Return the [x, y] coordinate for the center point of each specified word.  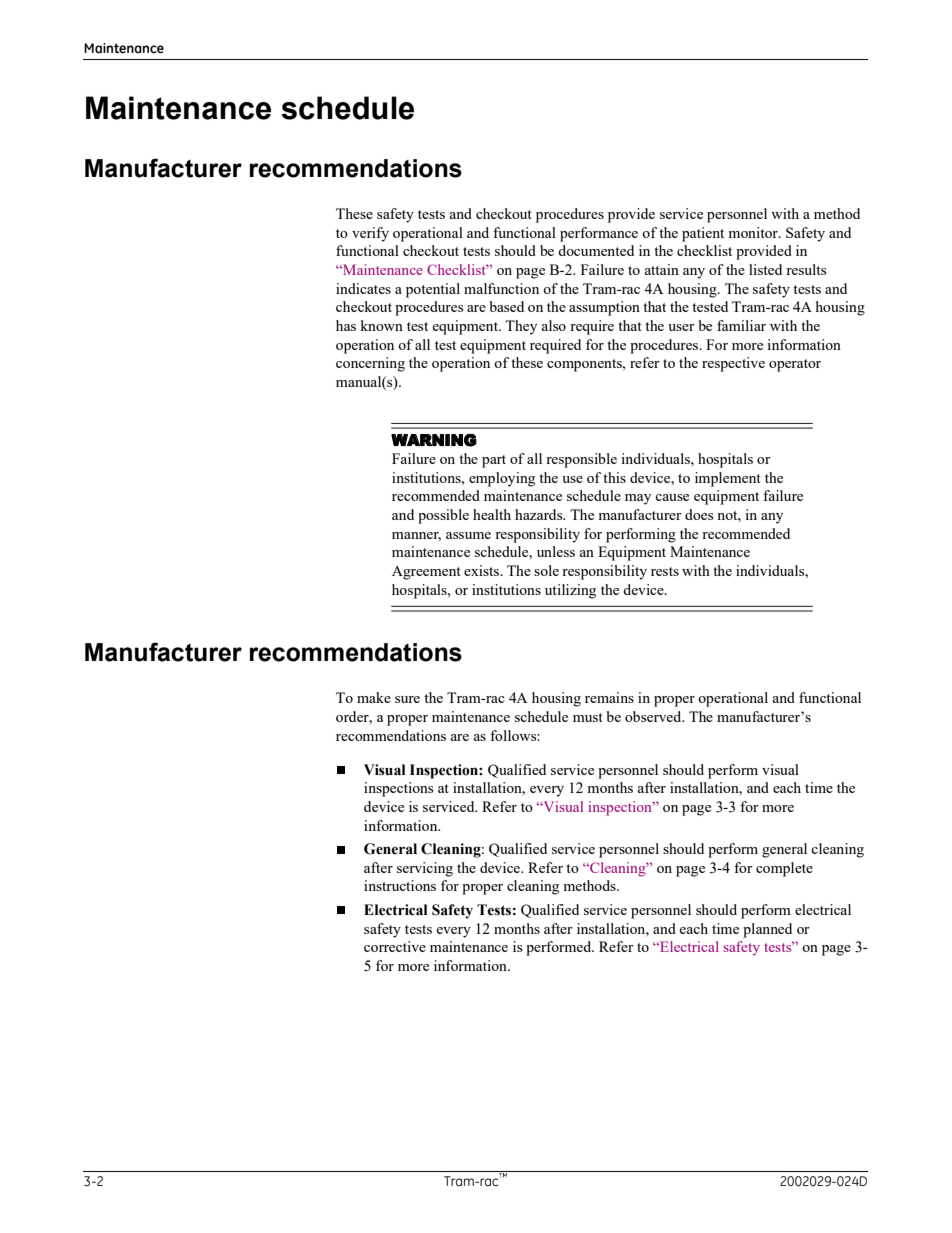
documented [596, 250]
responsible [581, 460]
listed [765, 269]
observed [654, 716]
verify [370, 234]
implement [728, 479]
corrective [395, 946]
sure [407, 699]
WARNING [434, 440]
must [588, 717]
